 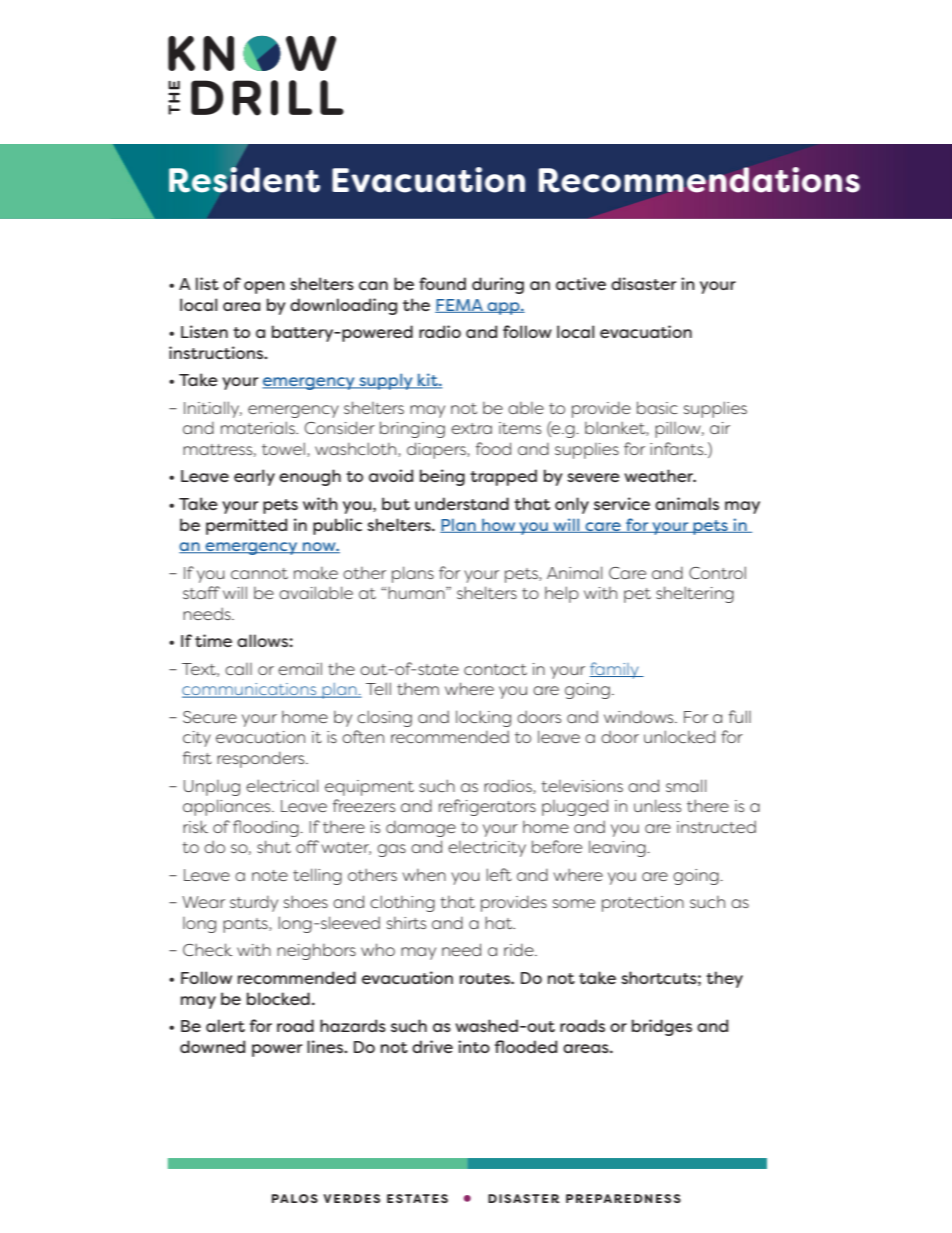 What do you see at coordinates (660, 475) in the screenshot?
I see `weather` at bounding box center [660, 475].
